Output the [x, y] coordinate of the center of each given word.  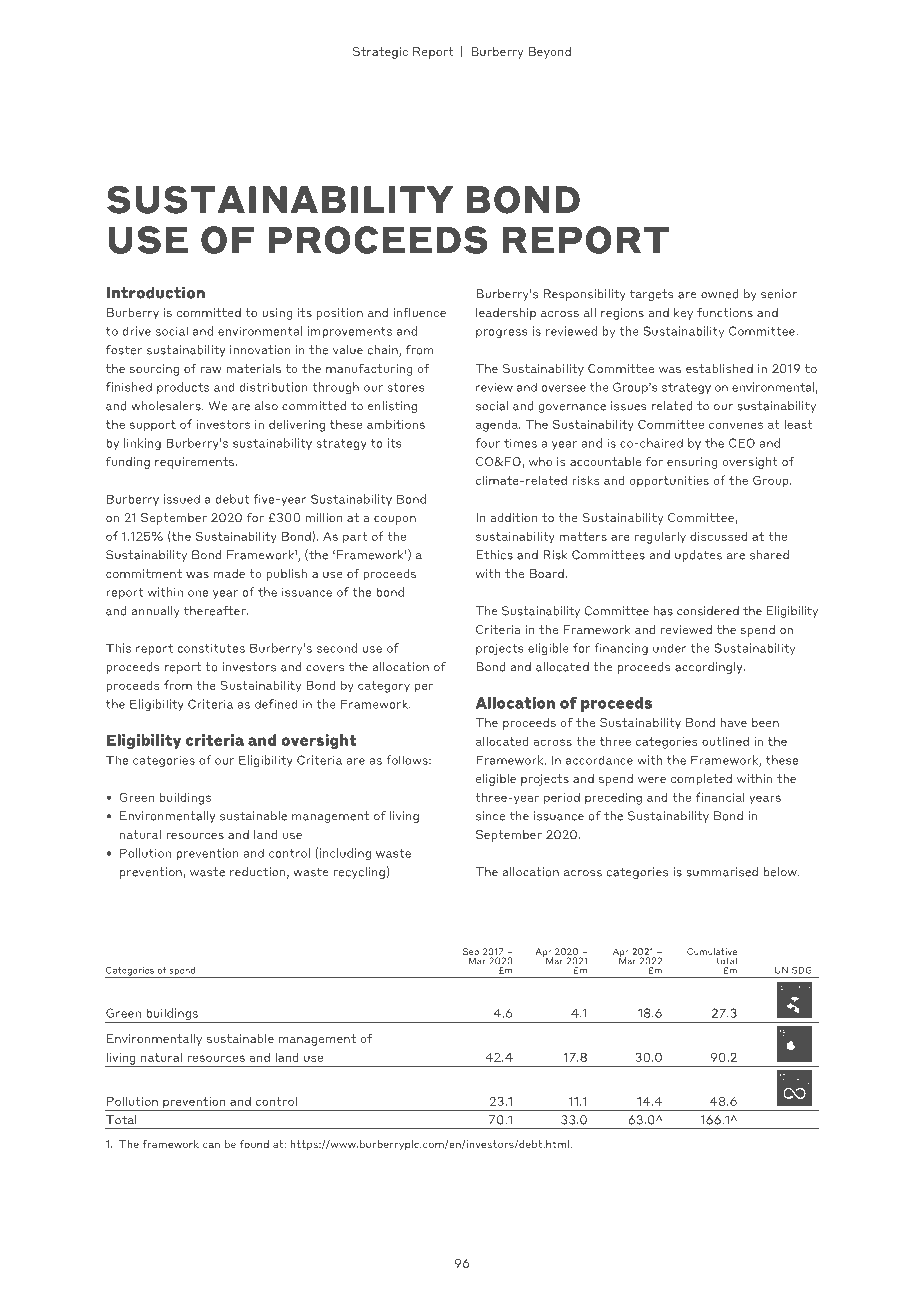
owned [720, 294]
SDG [802, 970]
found [254, 1144]
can [211, 1145]
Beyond [550, 53]
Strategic [380, 53]
